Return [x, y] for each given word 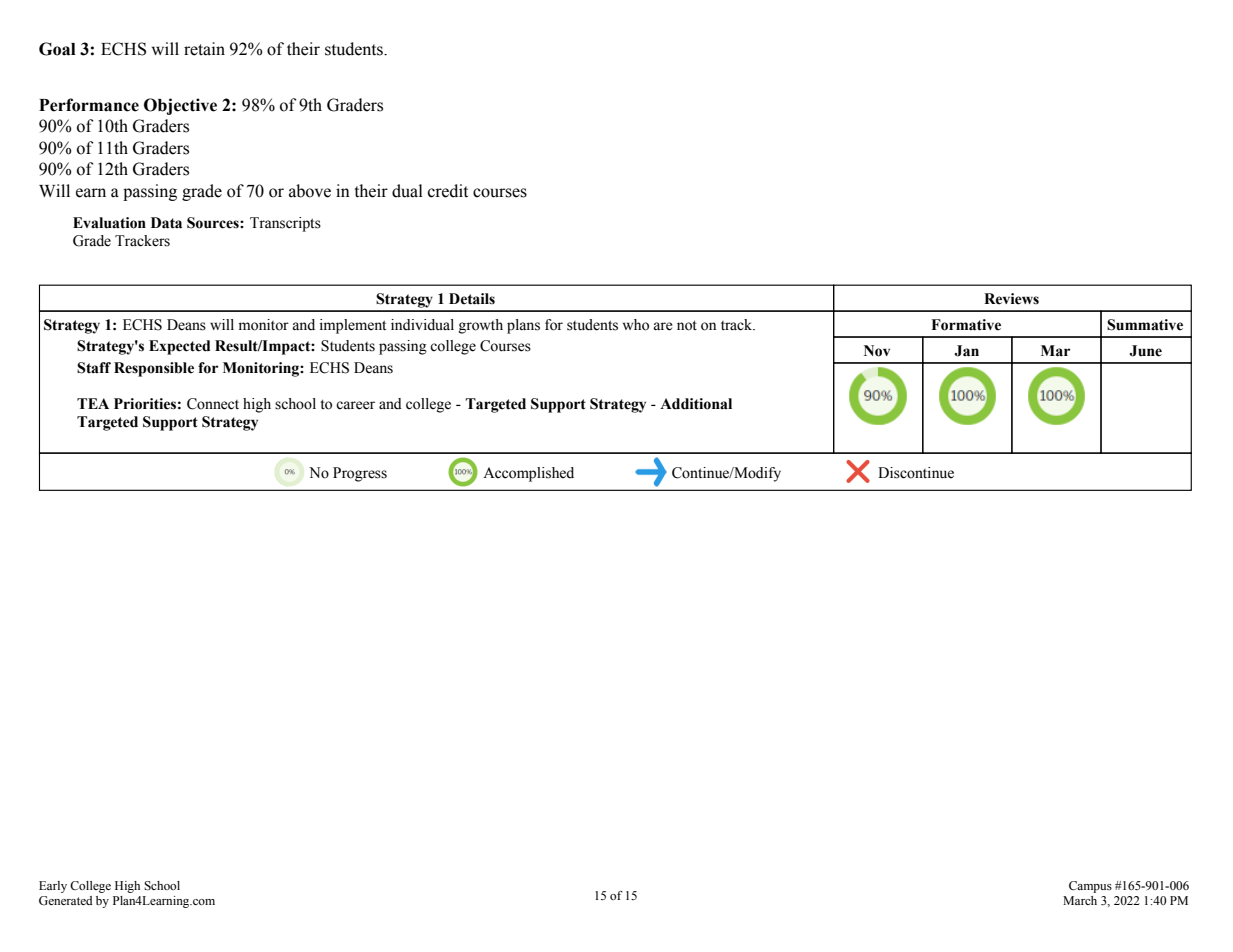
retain [204, 49]
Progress [360, 474]
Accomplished [528, 474]
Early [53, 887]
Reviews [1011, 299]
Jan [967, 351]
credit [448, 191]
